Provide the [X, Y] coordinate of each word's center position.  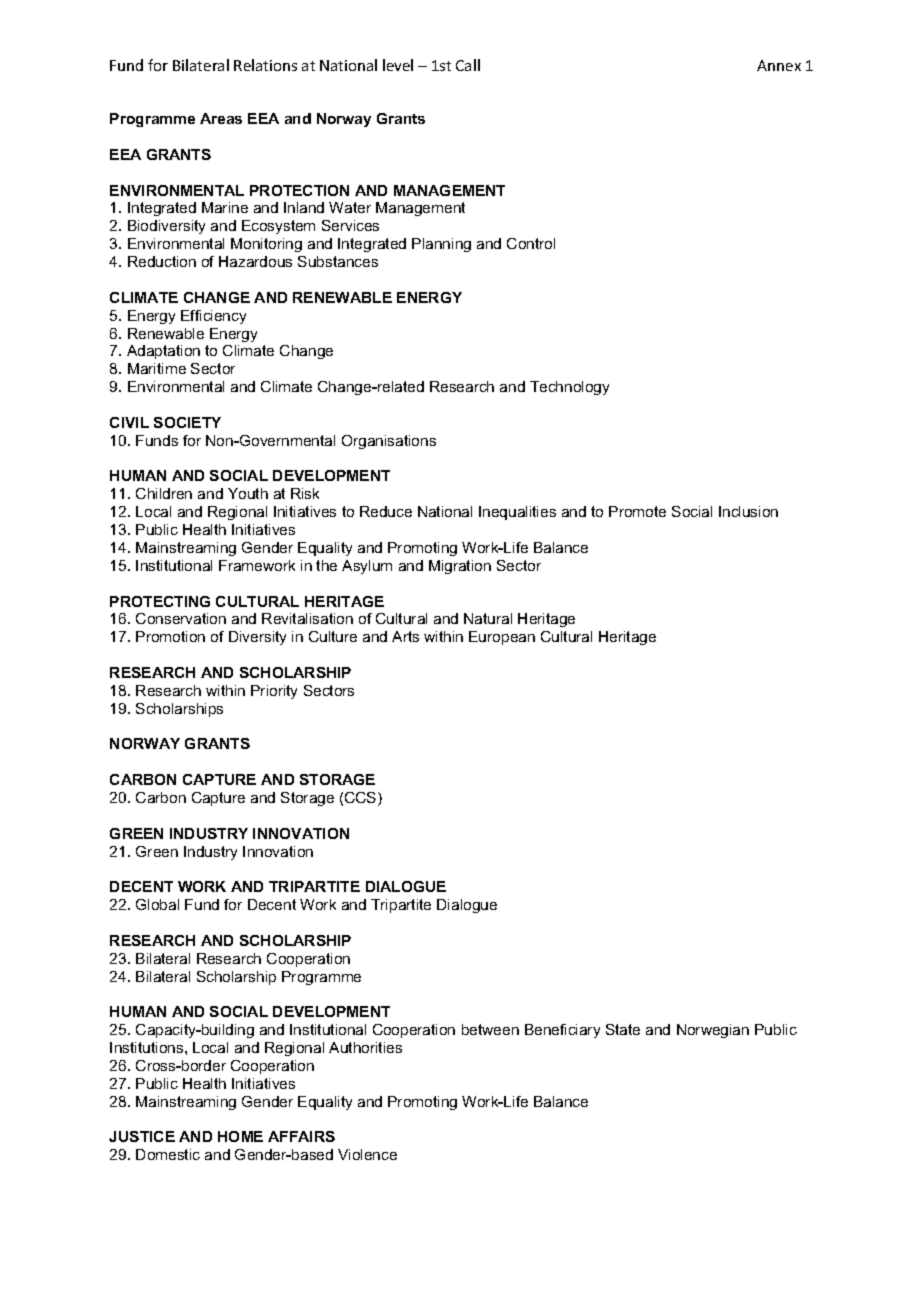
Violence [367, 1154]
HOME [240, 1136]
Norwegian [713, 1031]
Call [468, 65]
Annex [779, 65]
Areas [221, 118]
